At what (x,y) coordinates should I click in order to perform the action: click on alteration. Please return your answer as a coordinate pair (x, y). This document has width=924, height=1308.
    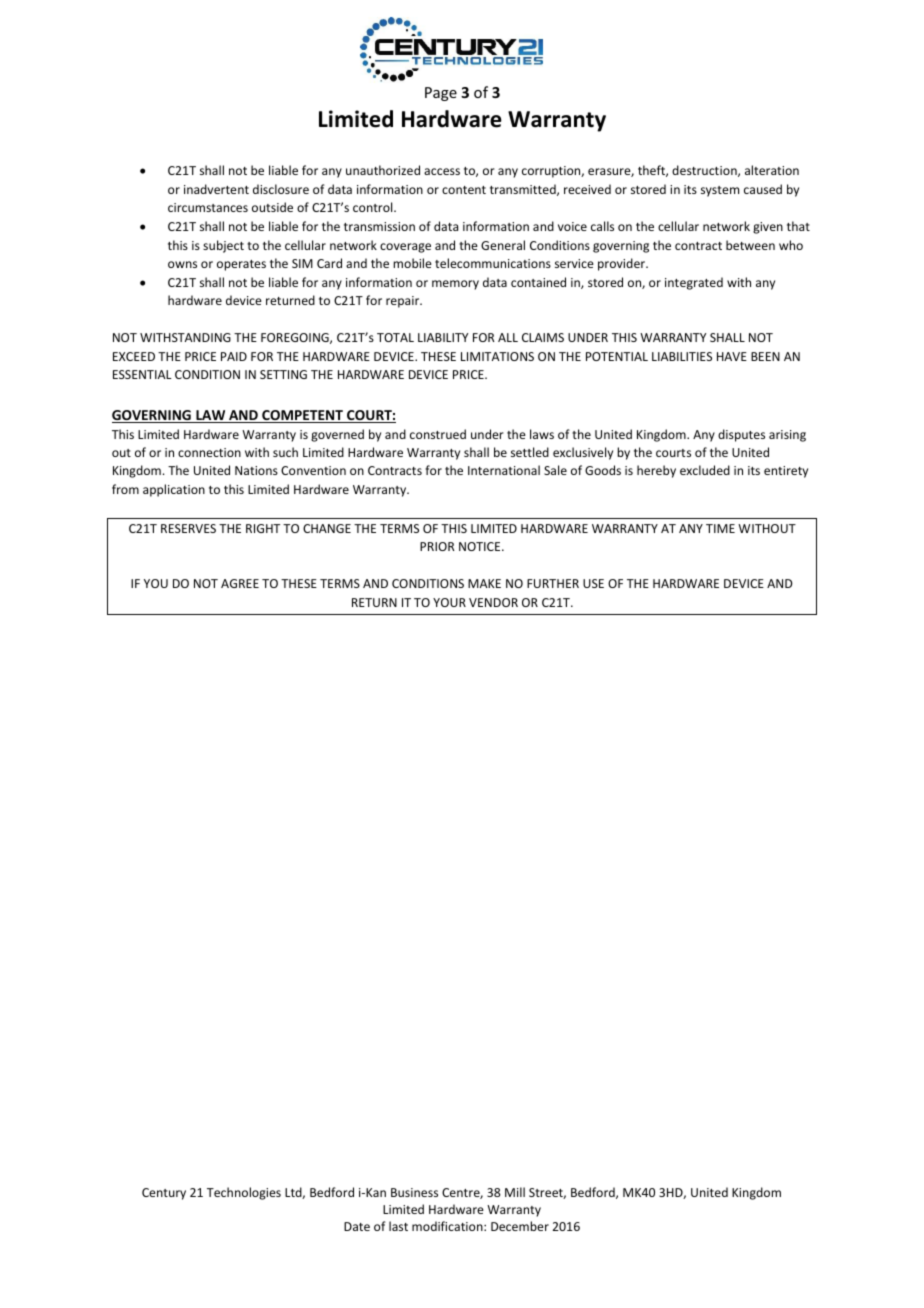
    Looking at the image, I should click on (772, 170).
